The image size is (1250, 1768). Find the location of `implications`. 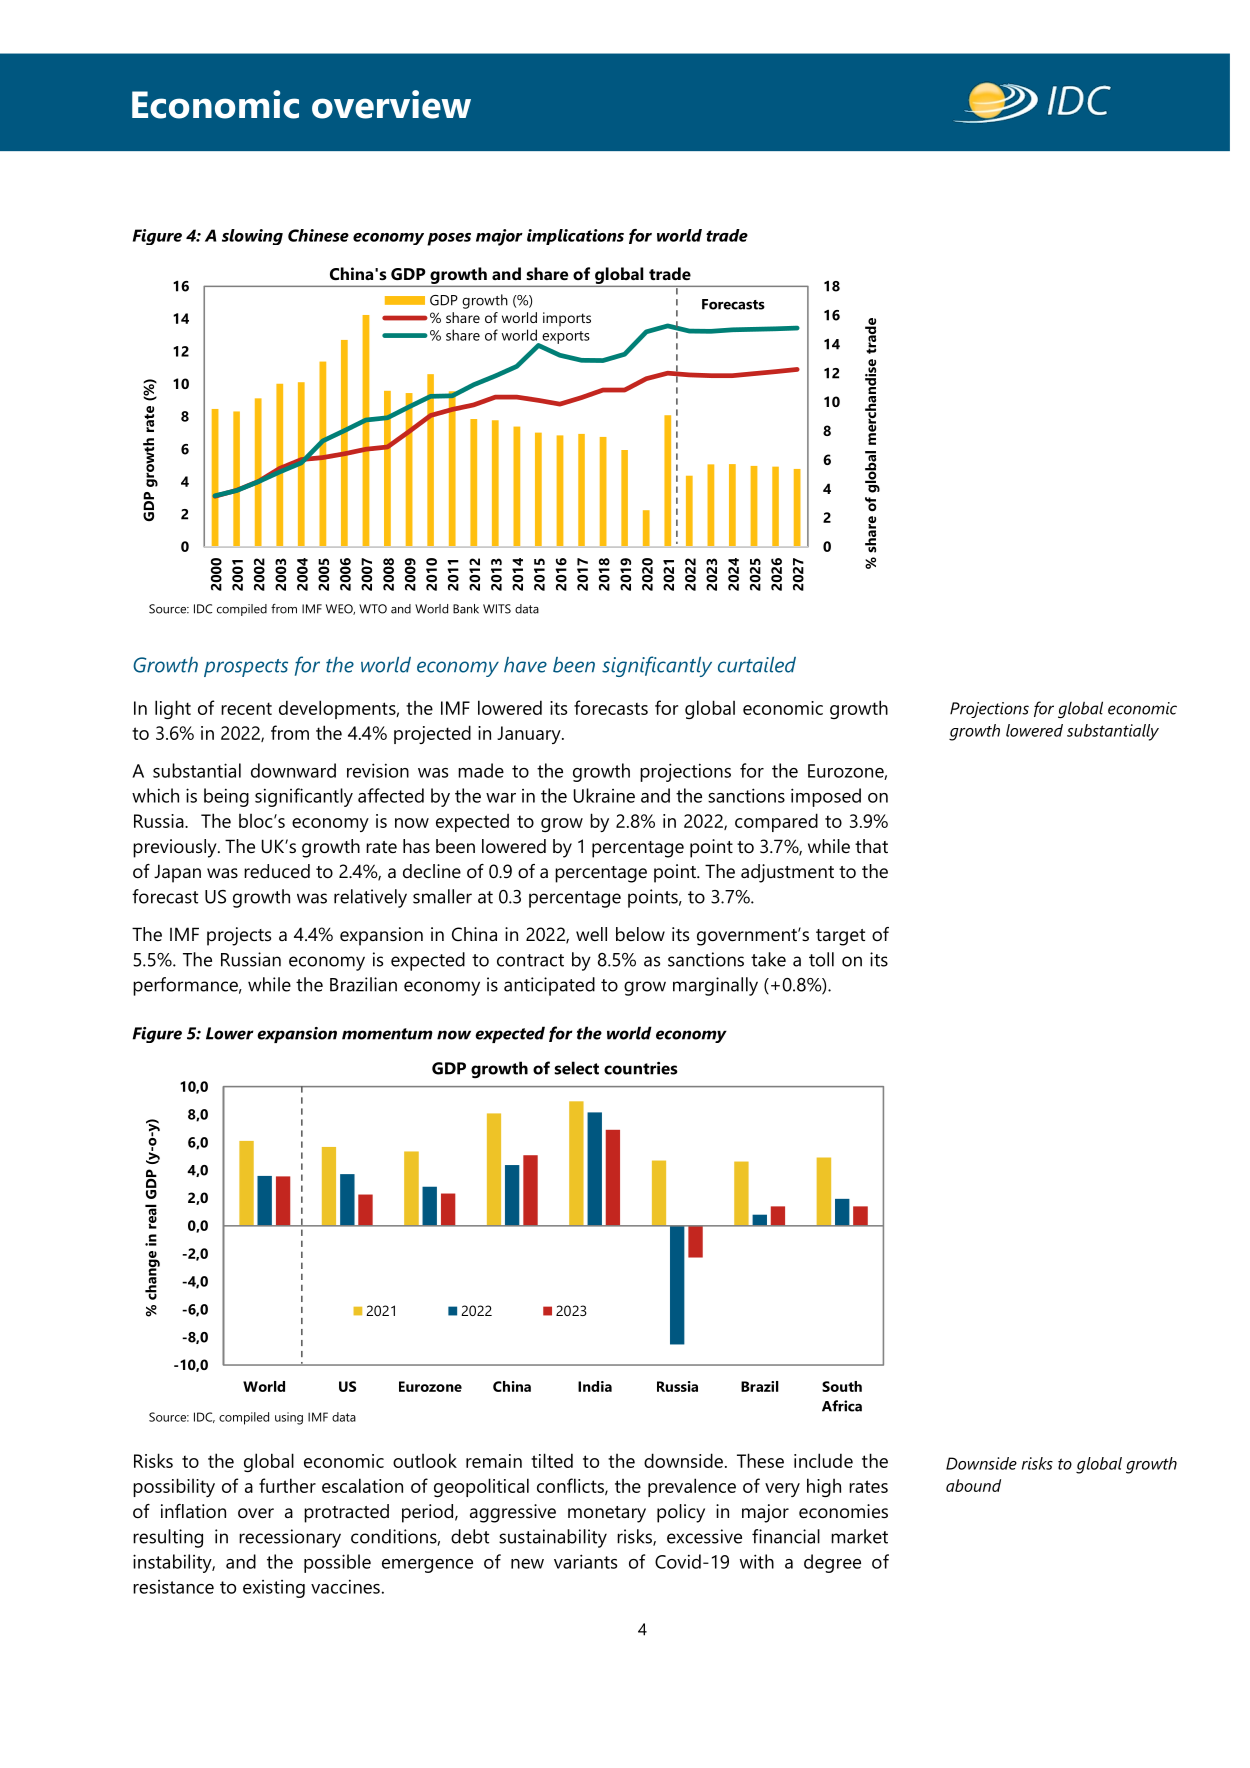

implications is located at coordinates (575, 237).
